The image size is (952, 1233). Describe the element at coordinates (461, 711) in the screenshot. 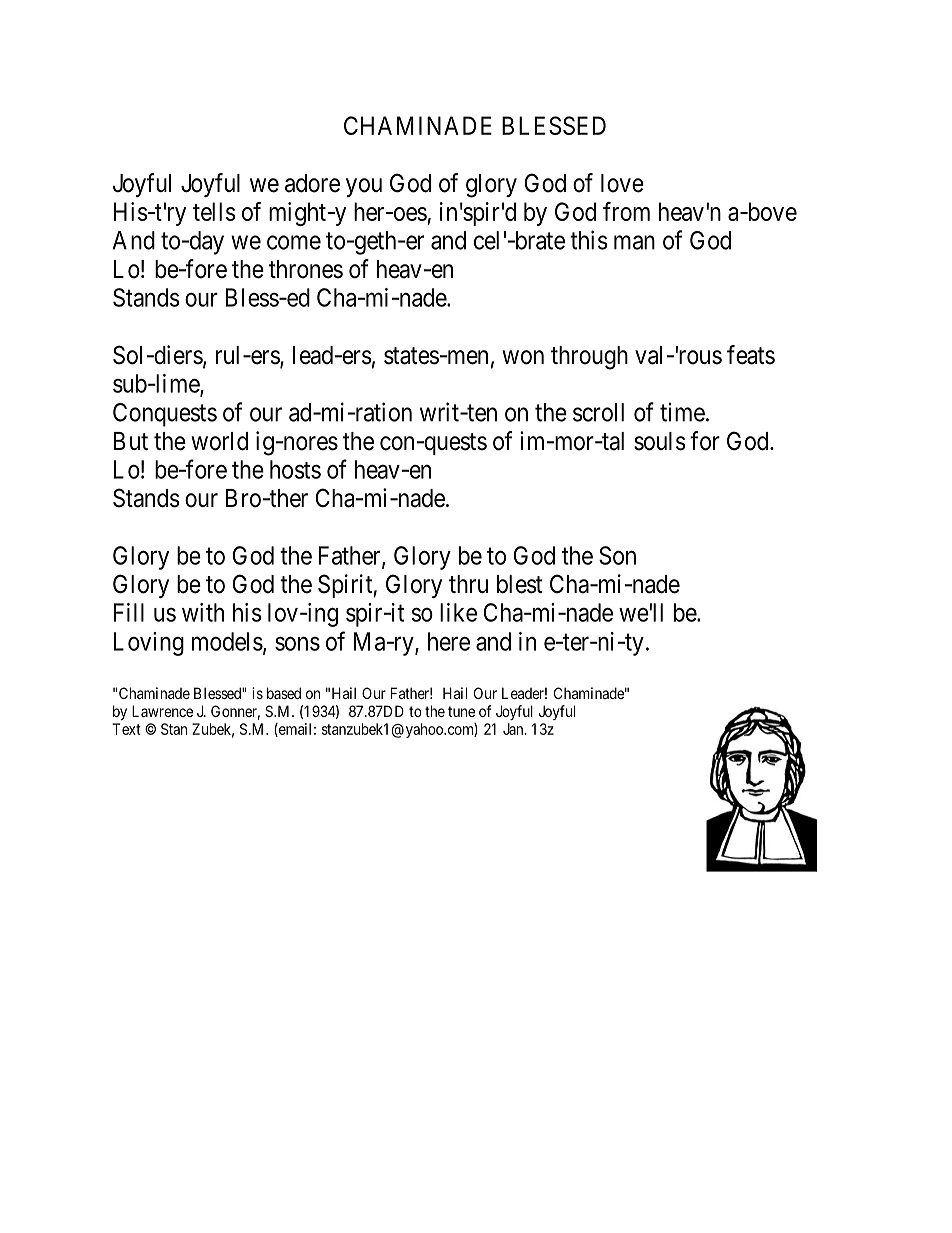

I see `tune` at that location.
